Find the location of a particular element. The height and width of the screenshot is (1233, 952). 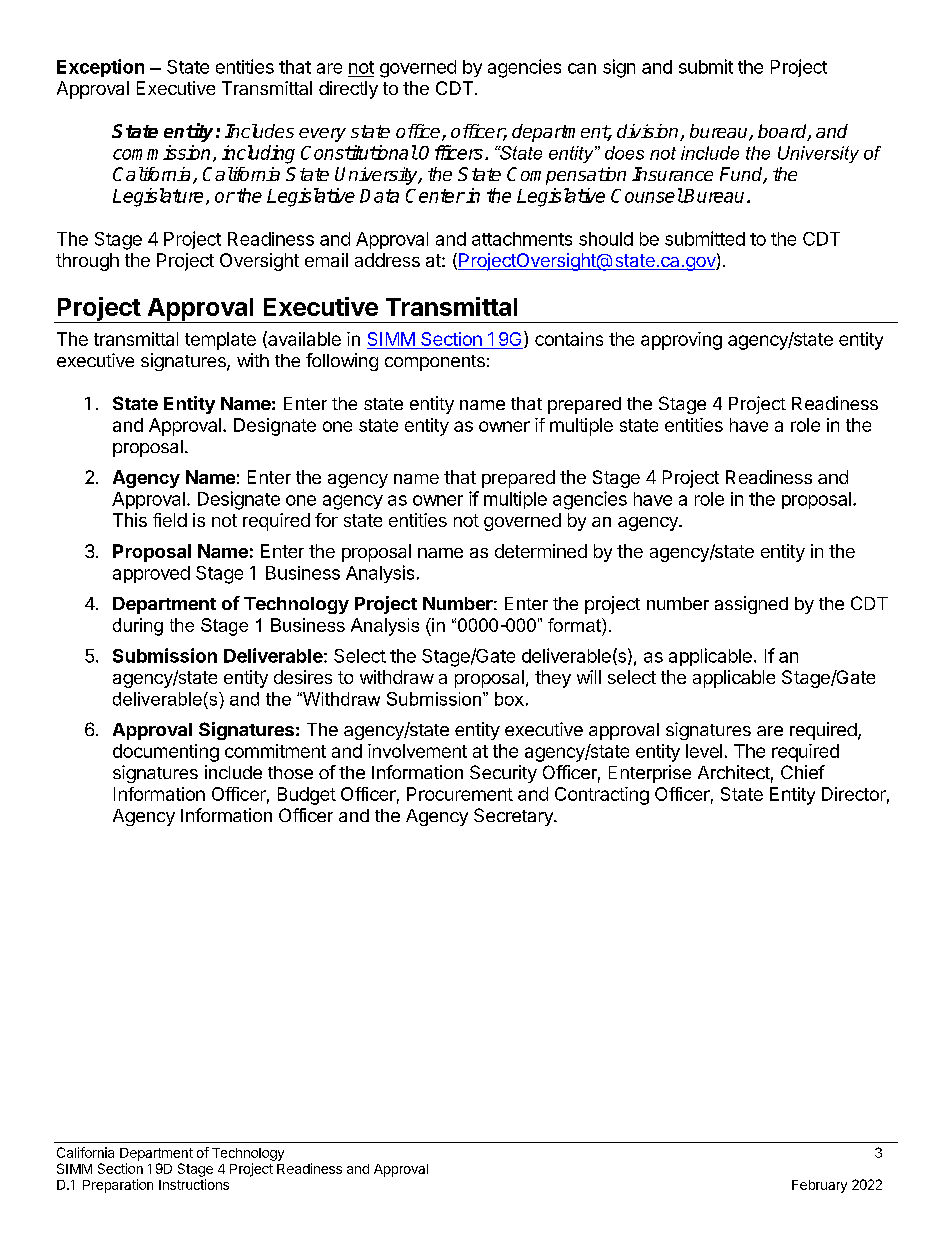

box is located at coordinates (509, 699).
